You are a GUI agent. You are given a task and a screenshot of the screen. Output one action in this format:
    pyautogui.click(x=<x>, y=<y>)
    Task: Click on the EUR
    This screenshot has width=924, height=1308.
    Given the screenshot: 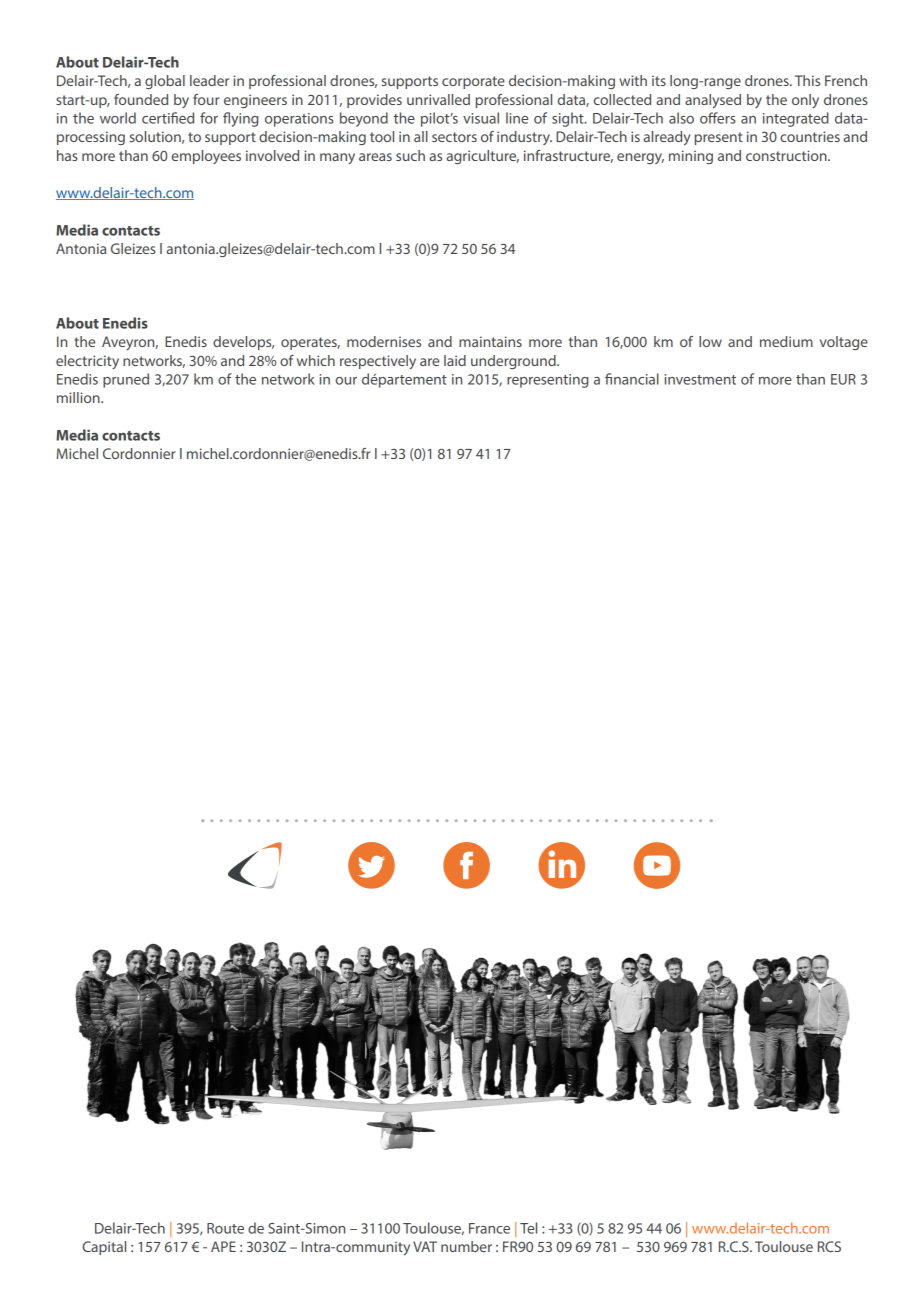 What is the action you would take?
    pyautogui.click(x=843, y=379)
